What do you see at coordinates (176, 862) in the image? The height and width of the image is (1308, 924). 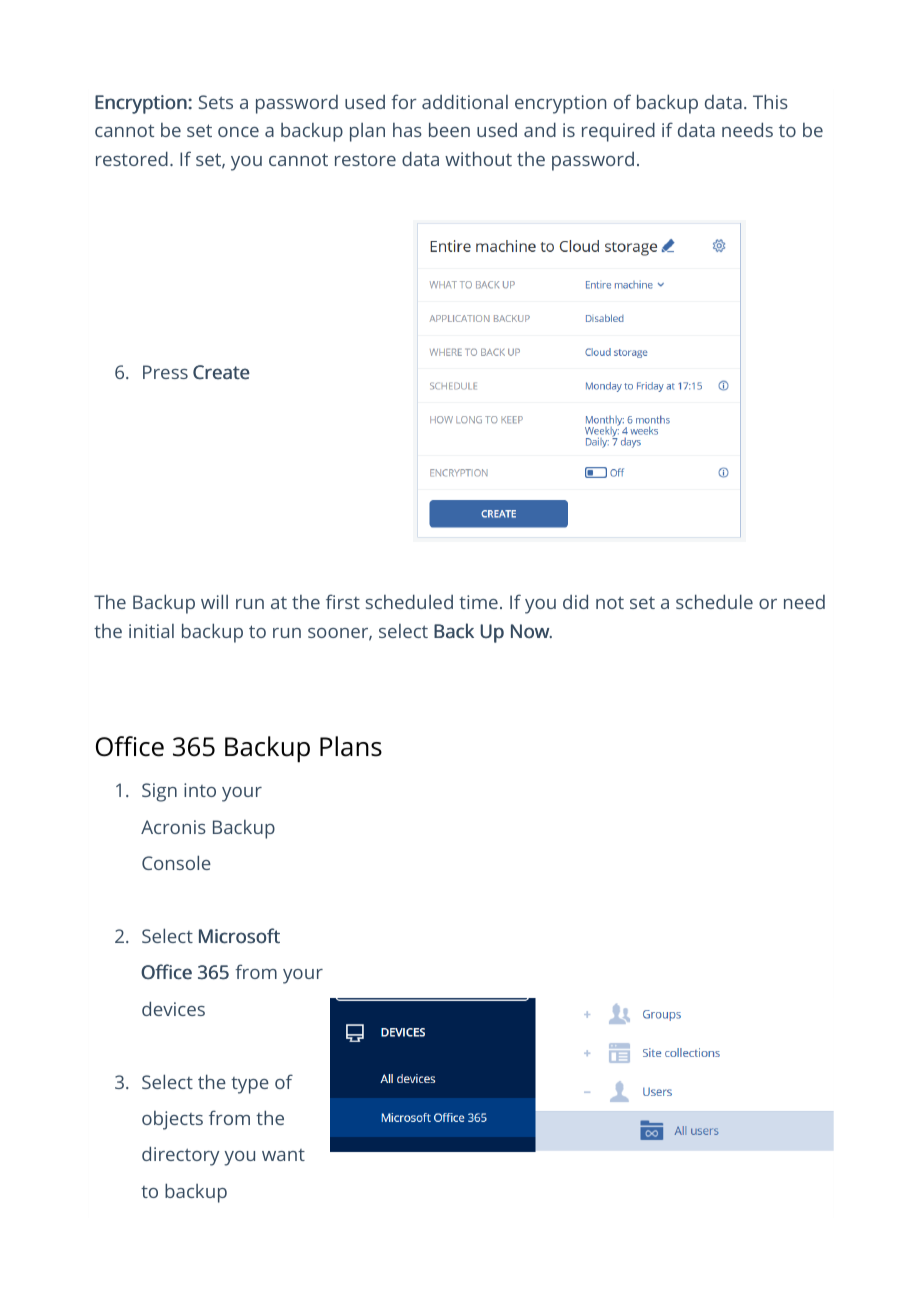 I see `Console` at bounding box center [176, 862].
